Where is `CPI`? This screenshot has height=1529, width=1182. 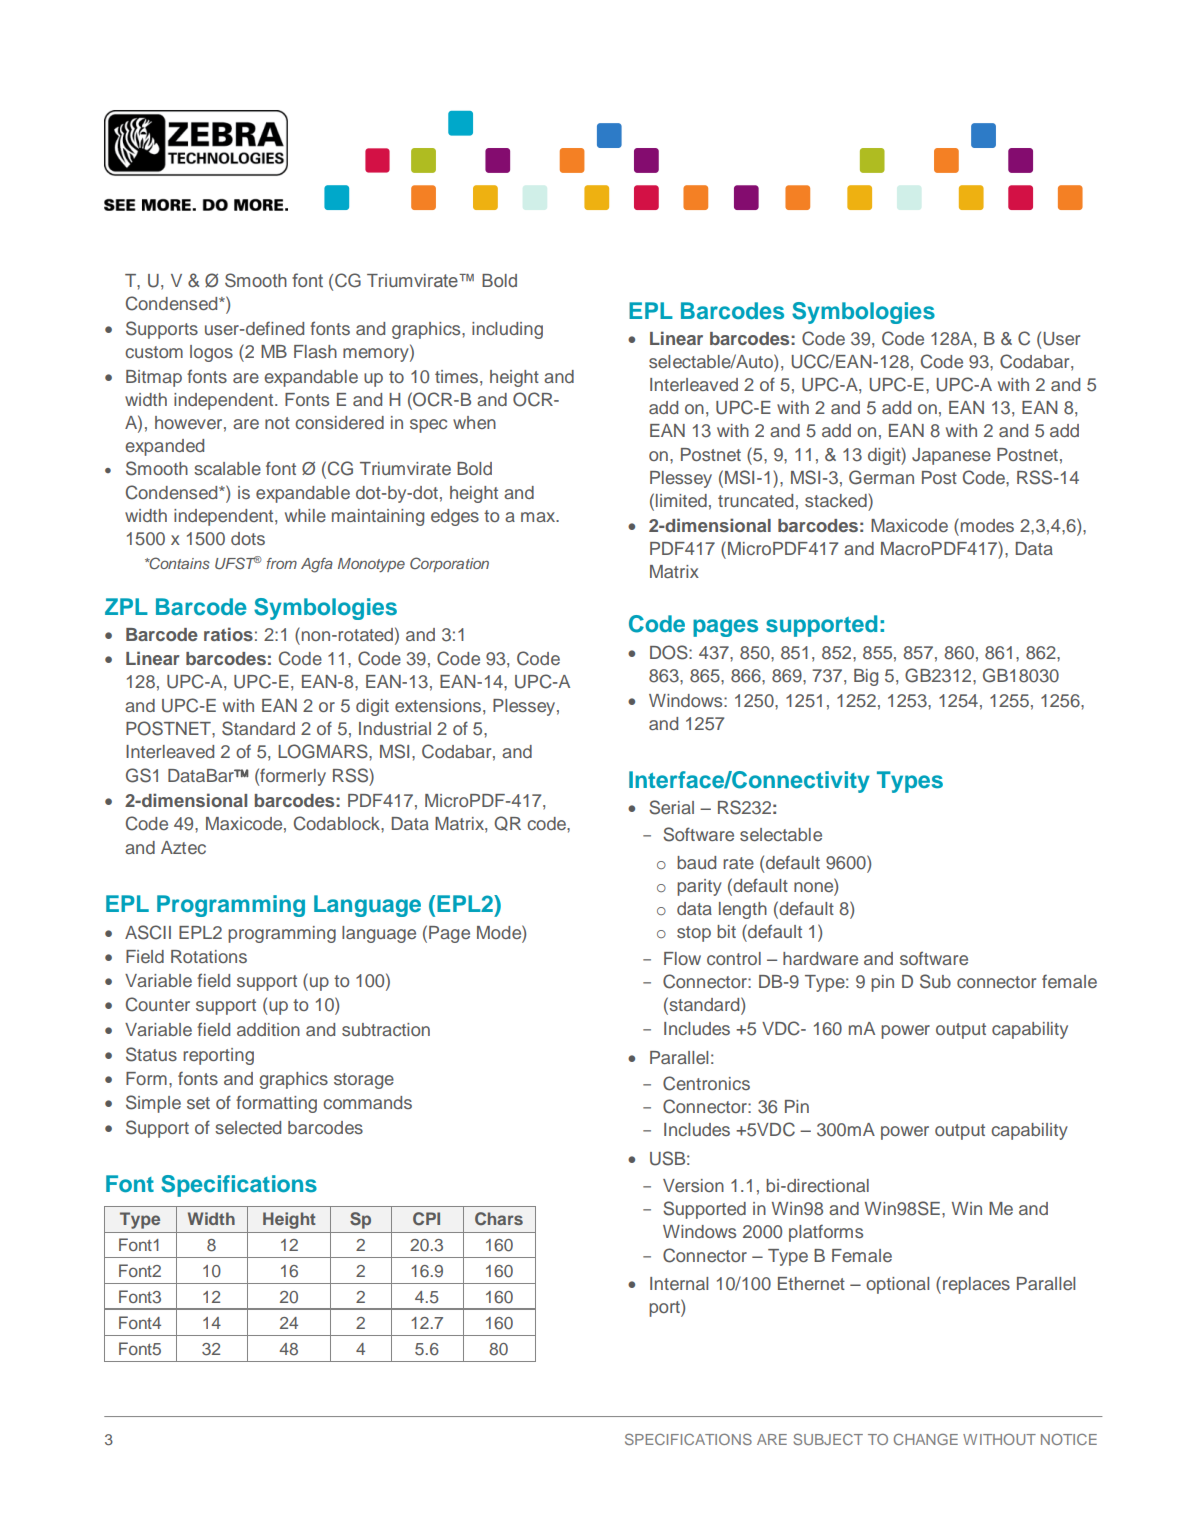 CPI is located at coordinates (426, 1219).
